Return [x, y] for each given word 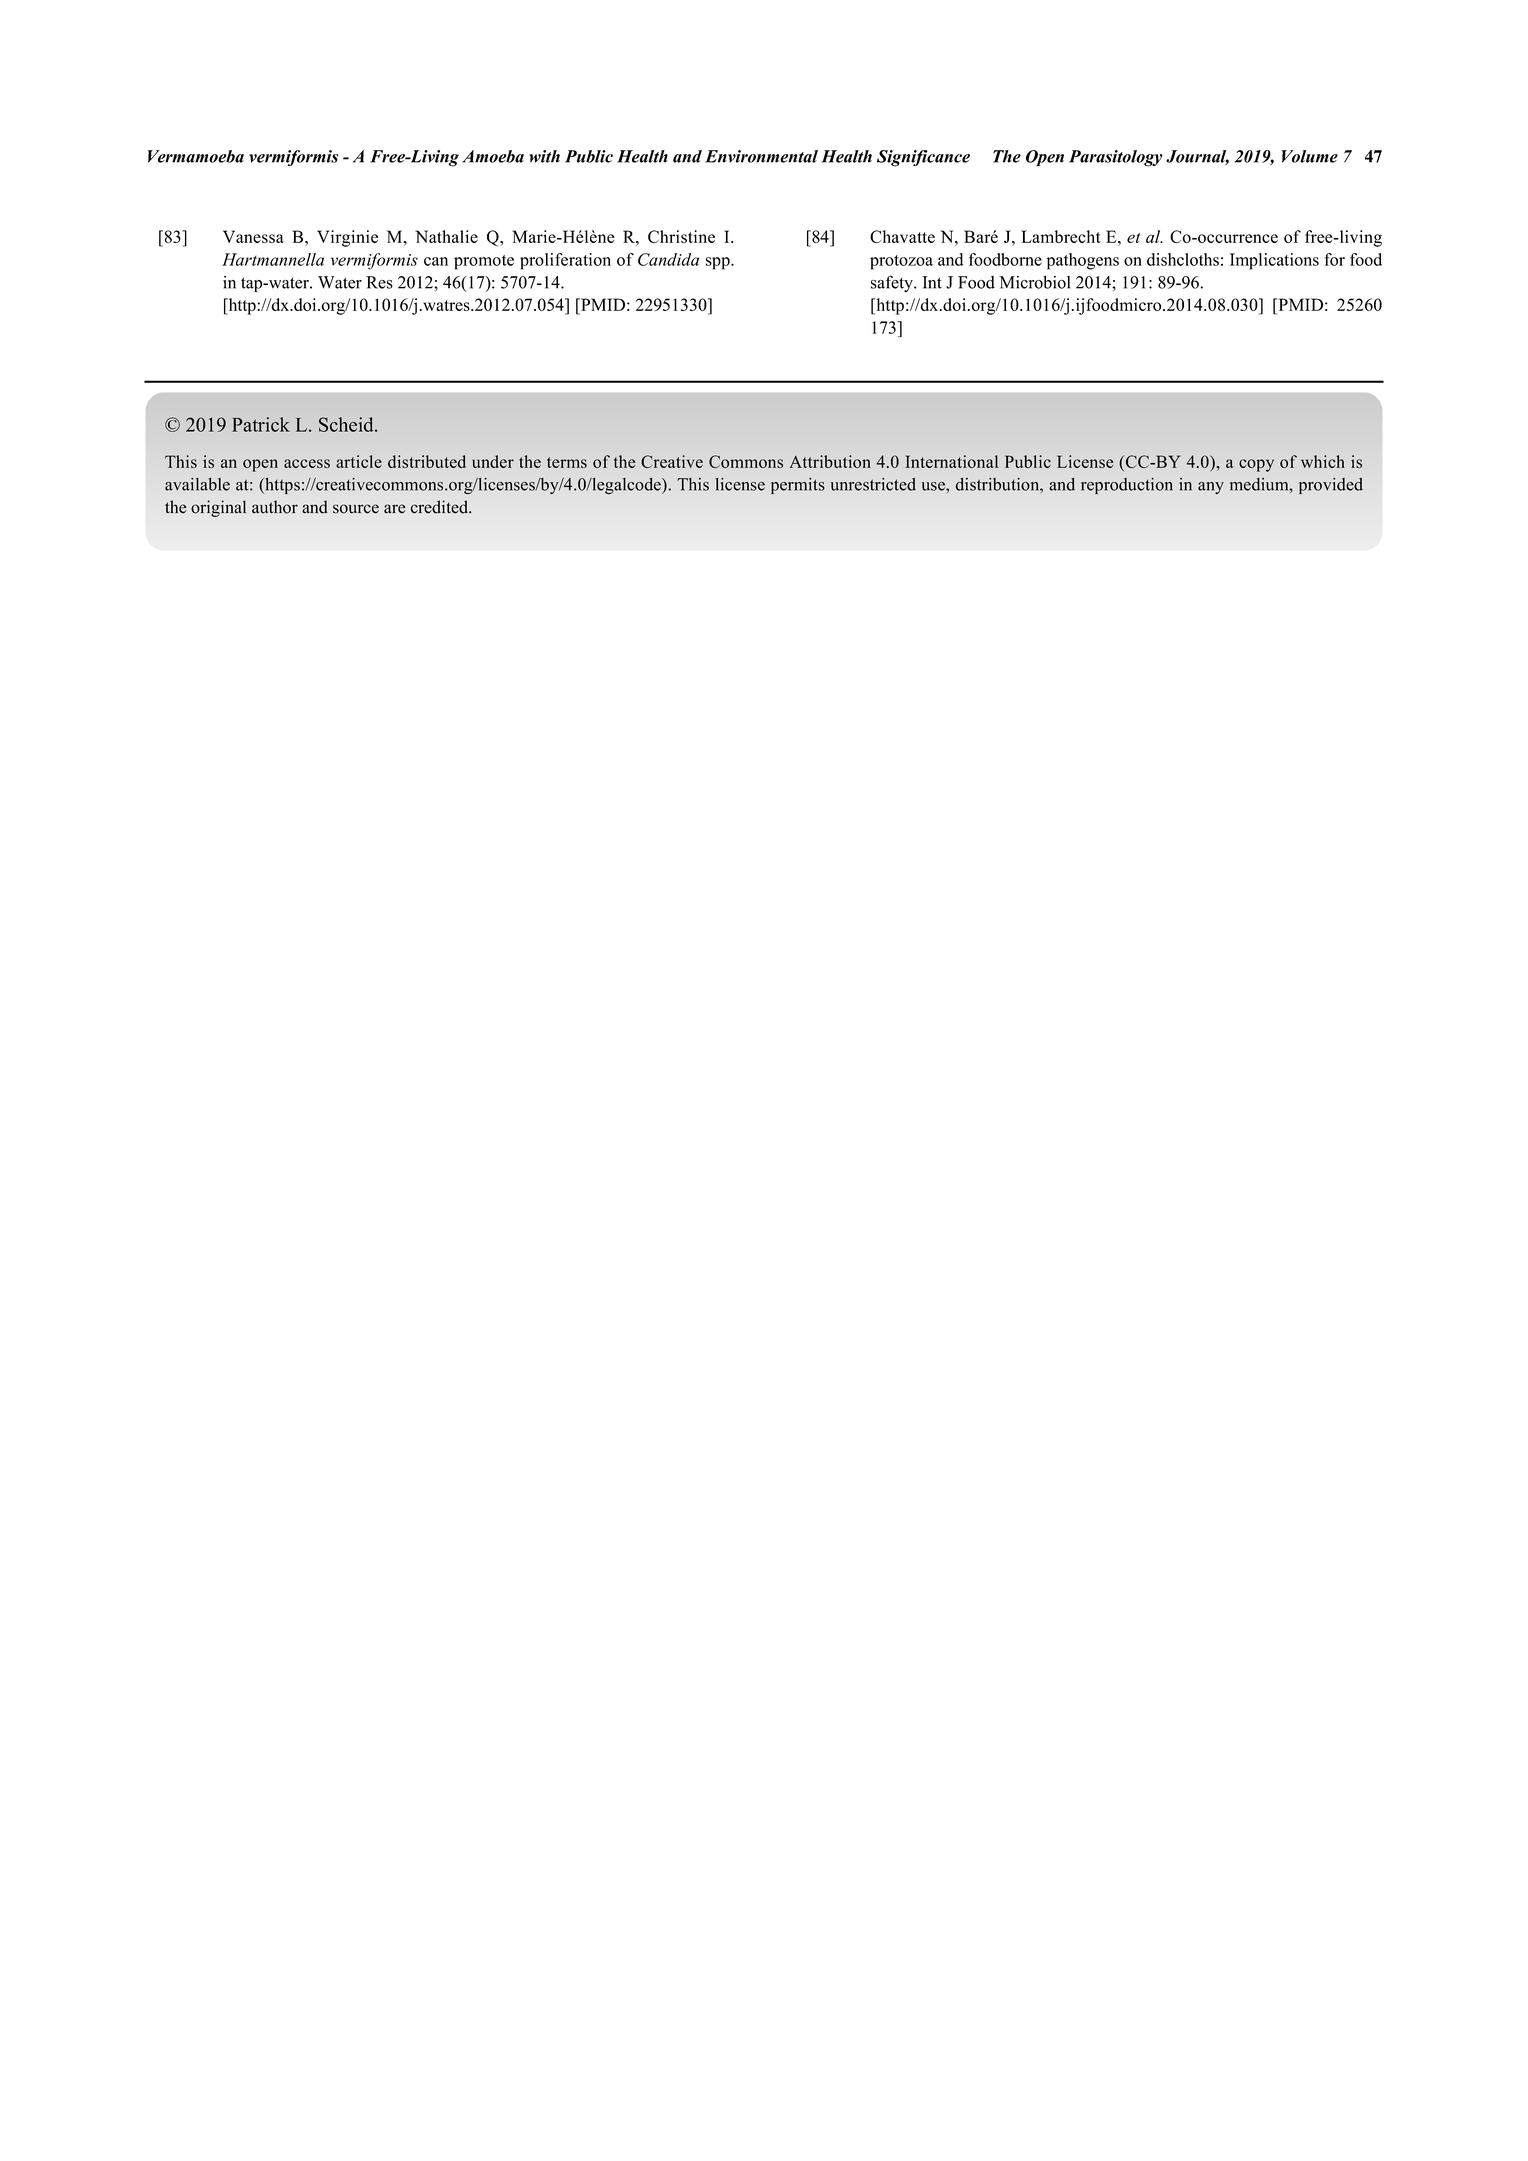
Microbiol [1035, 282]
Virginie [347, 238]
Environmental [761, 156]
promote [484, 262]
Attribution [830, 461]
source [356, 509]
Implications [1274, 261]
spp [719, 263]
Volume [1310, 156]
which [1323, 461]
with [544, 156]
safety [893, 283]
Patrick [261, 424]
